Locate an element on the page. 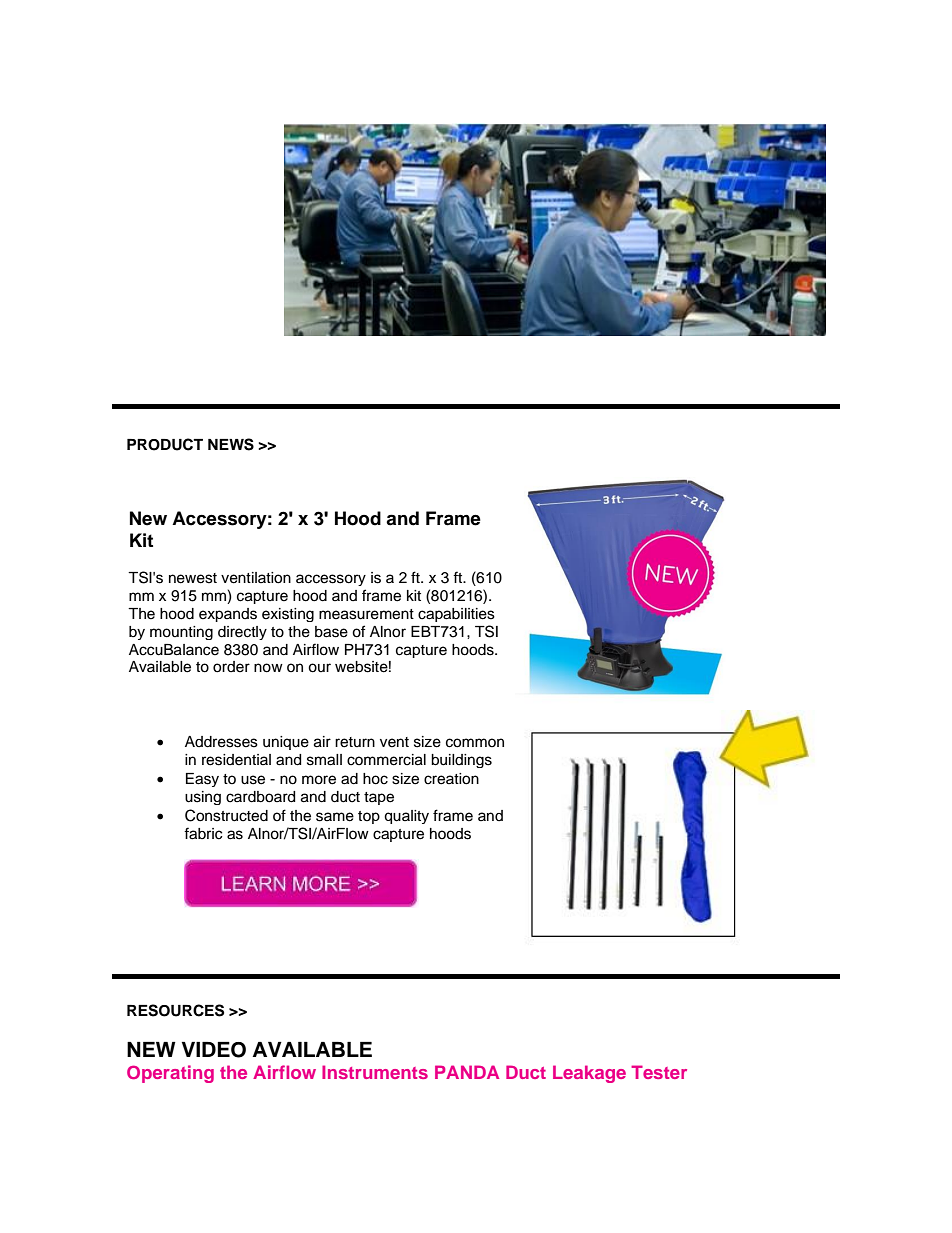  base is located at coordinates (331, 632).
